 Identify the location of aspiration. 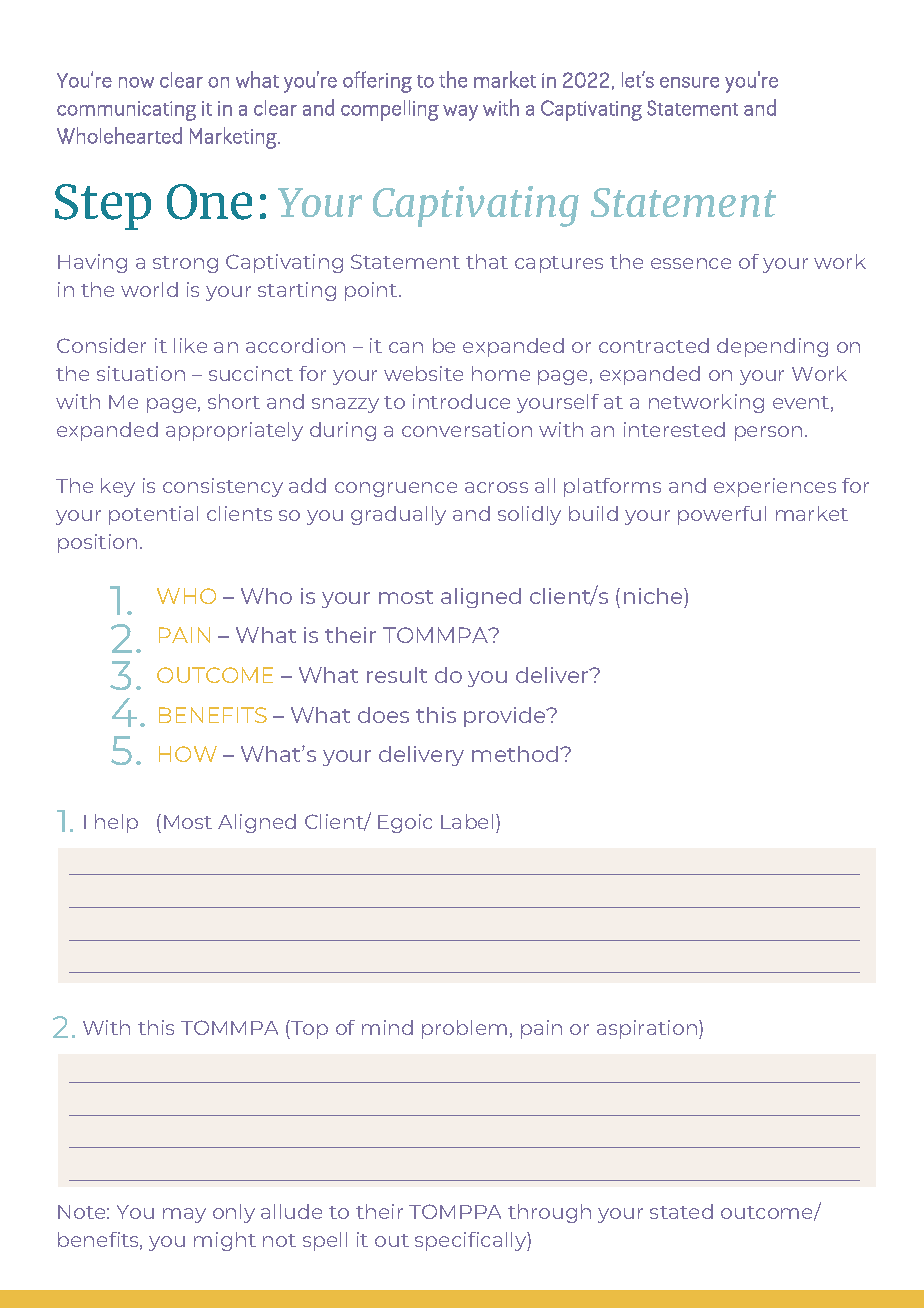
(648, 1029).
